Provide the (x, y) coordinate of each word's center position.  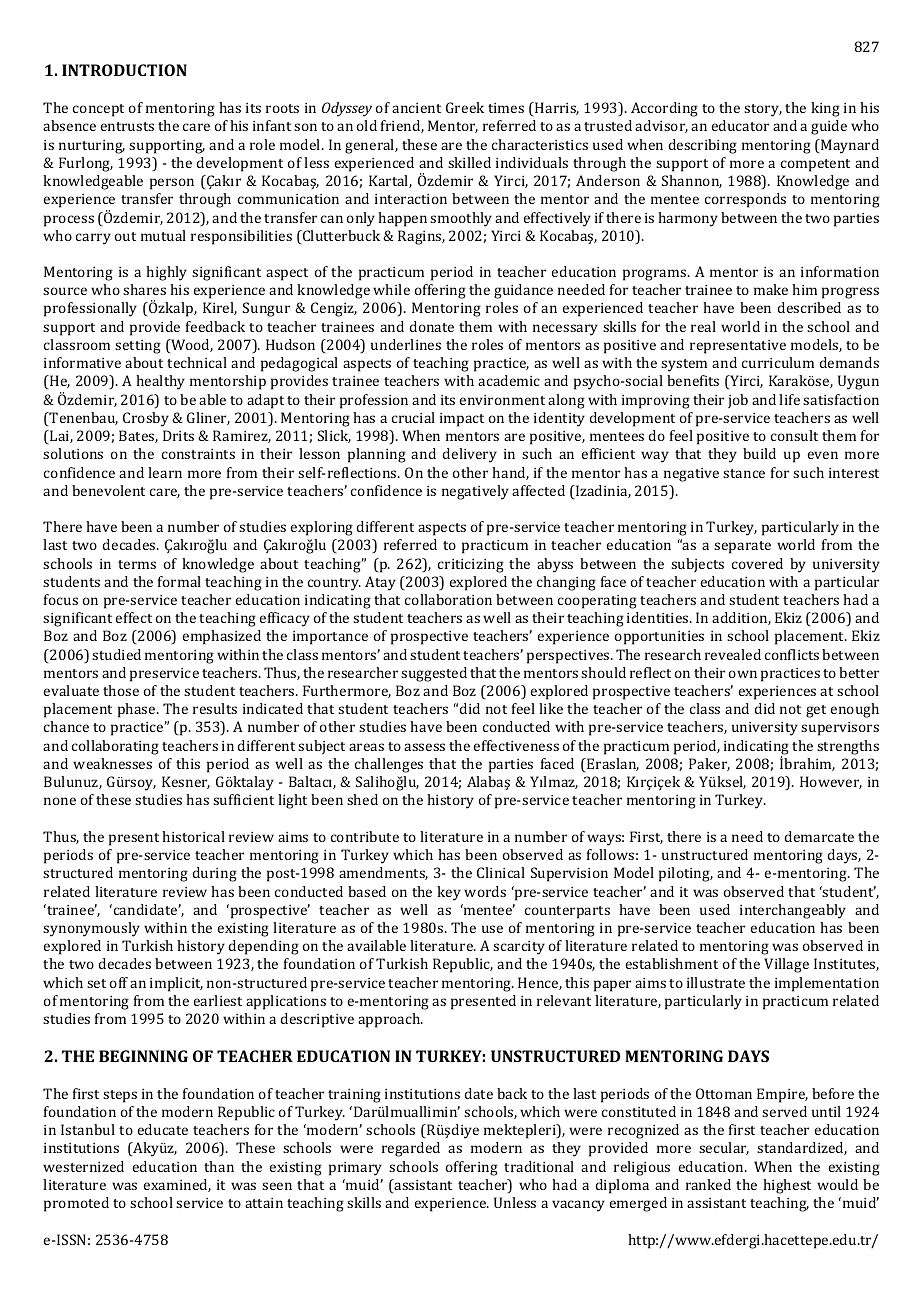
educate (162, 1129)
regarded (411, 1149)
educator (740, 125)
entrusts (127, 126)
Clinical (501, 872)
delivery (469, 455)
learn (165, 472)
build (759, 453)
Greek (465, 107)
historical (193, 836)
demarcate (819, 836)
